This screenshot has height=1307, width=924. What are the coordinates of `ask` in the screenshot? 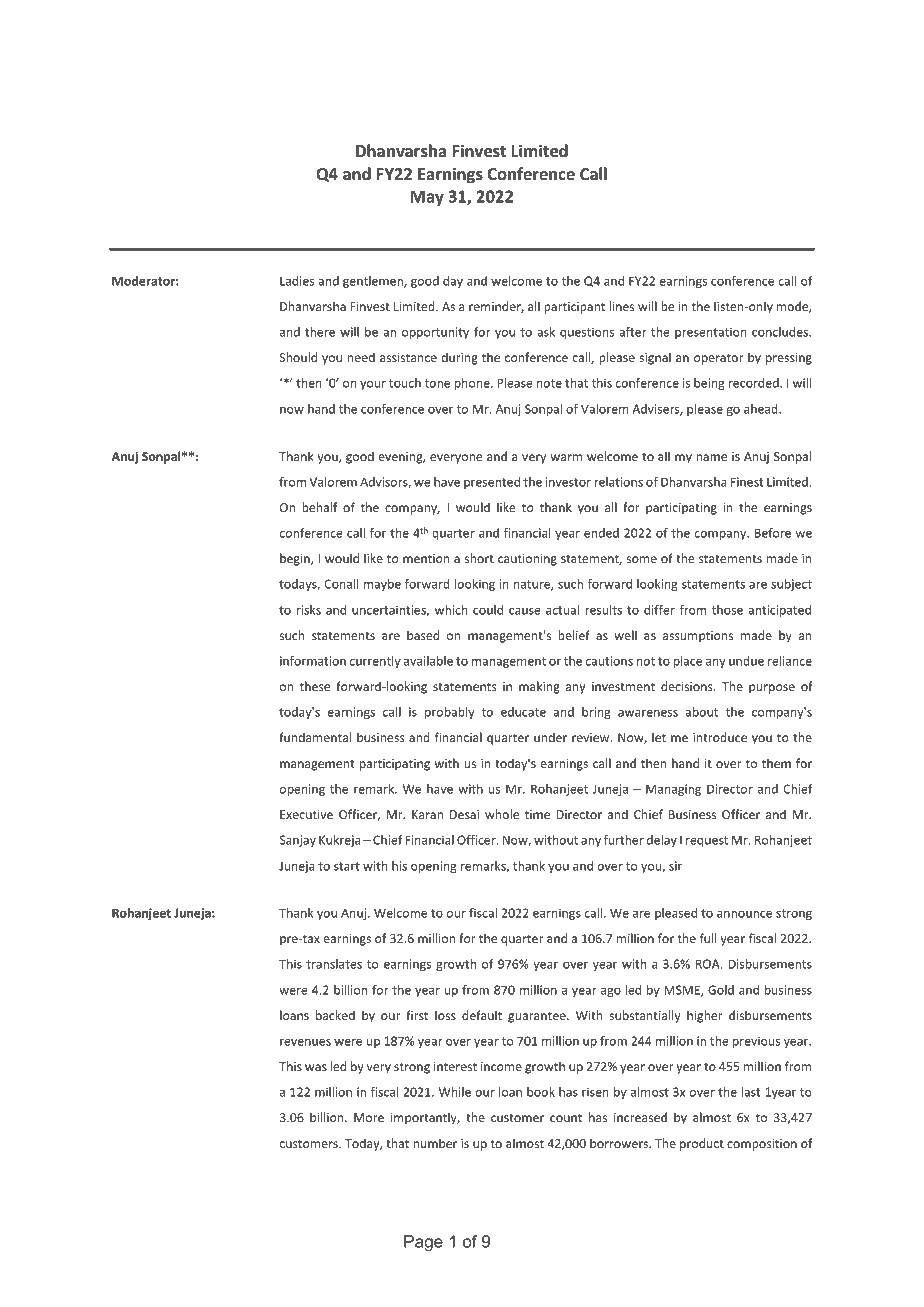 It's located at (546, 332).
